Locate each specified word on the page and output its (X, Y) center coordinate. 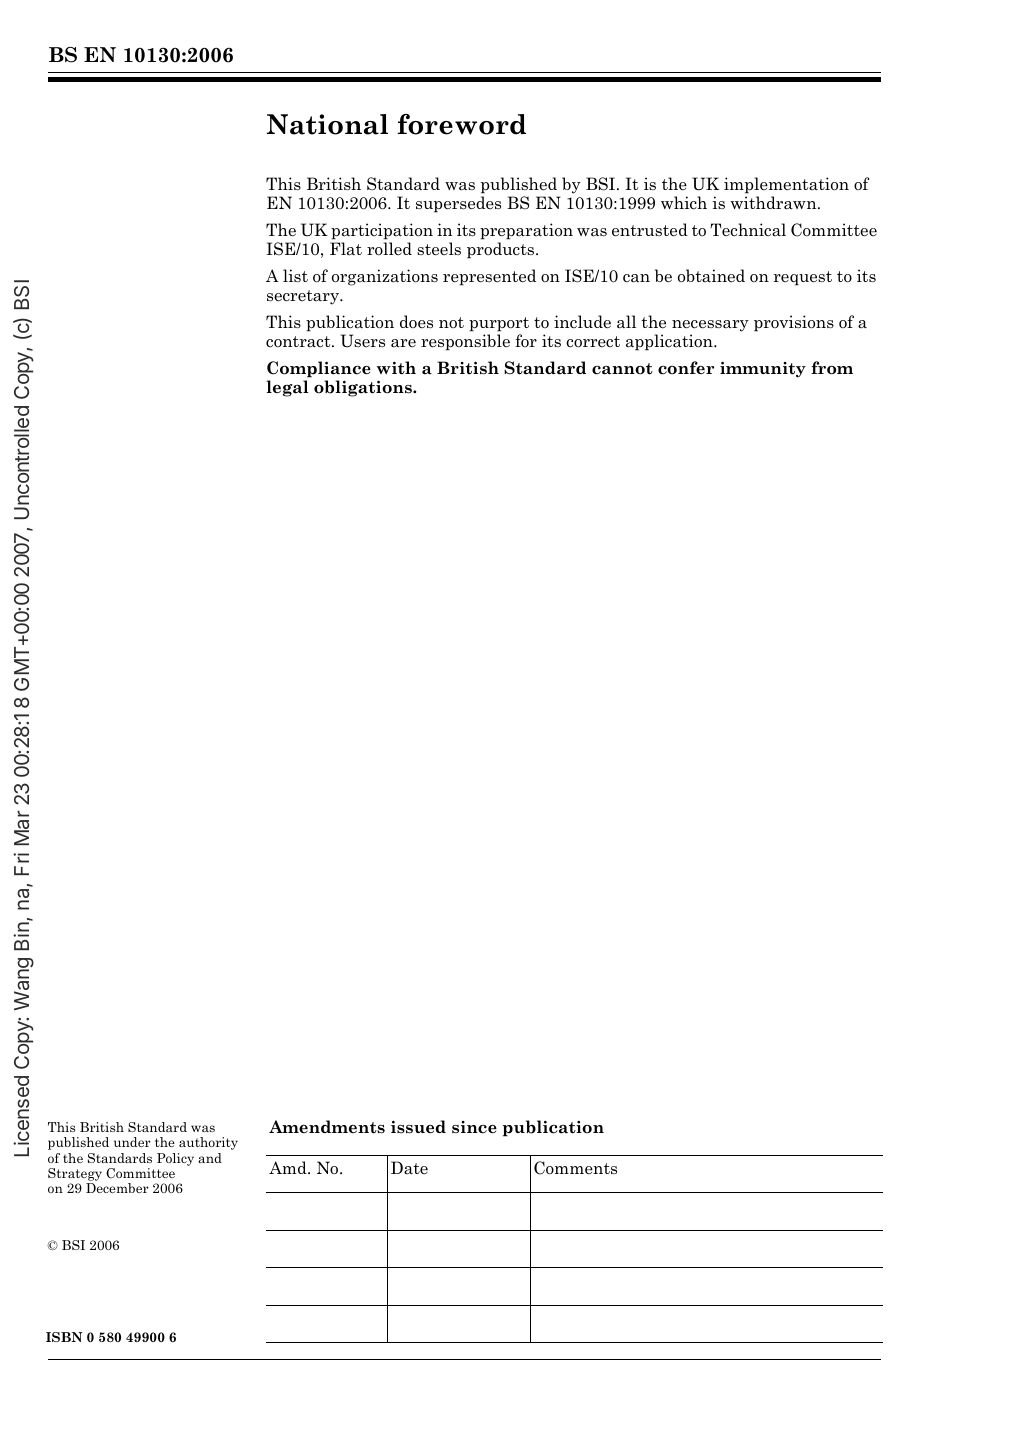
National (327, 124)
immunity (763, 369)
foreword (461, 124)
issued (418, 1127)
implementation (786, 185)
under (132, 1142)
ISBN (64, 1337)
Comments (575, 1168)
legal (287, 388)
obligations (364, 388)
